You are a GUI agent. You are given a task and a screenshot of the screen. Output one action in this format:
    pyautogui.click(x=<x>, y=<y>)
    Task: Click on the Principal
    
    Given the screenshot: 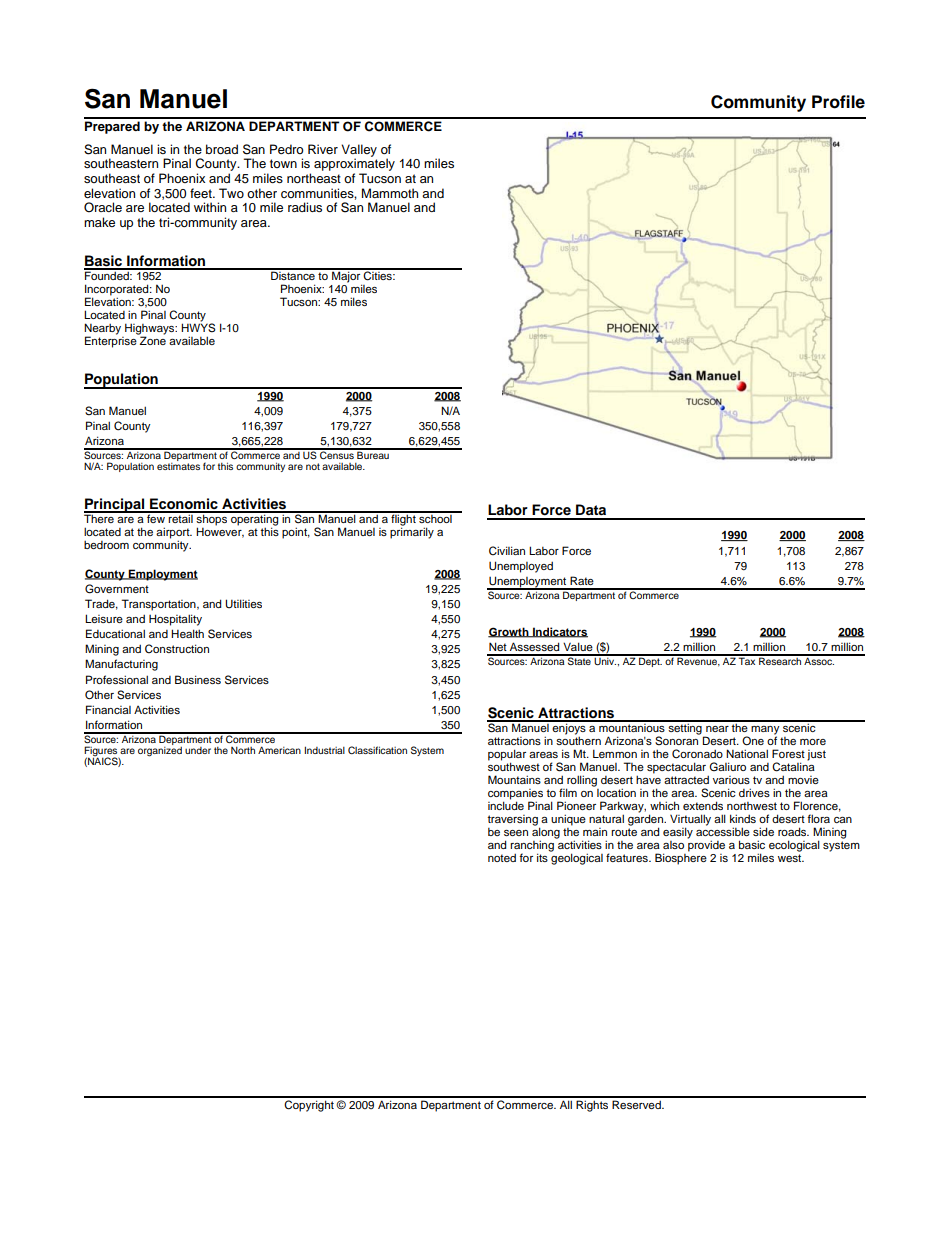 What is the action you would take?
    pyautogui.click(x=115, y=505)
